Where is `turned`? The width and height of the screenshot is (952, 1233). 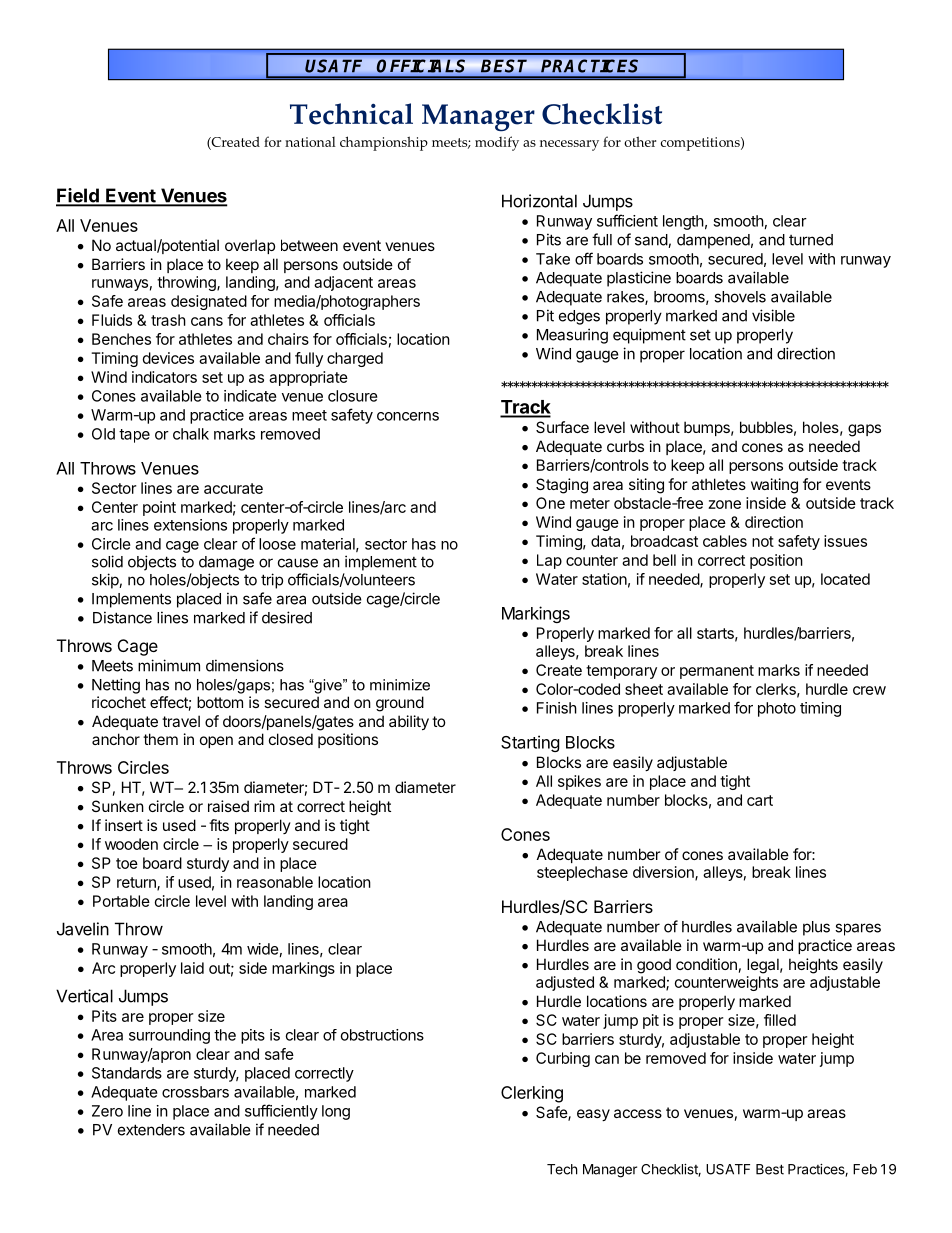 turned is located at coordinates (811, 240).
